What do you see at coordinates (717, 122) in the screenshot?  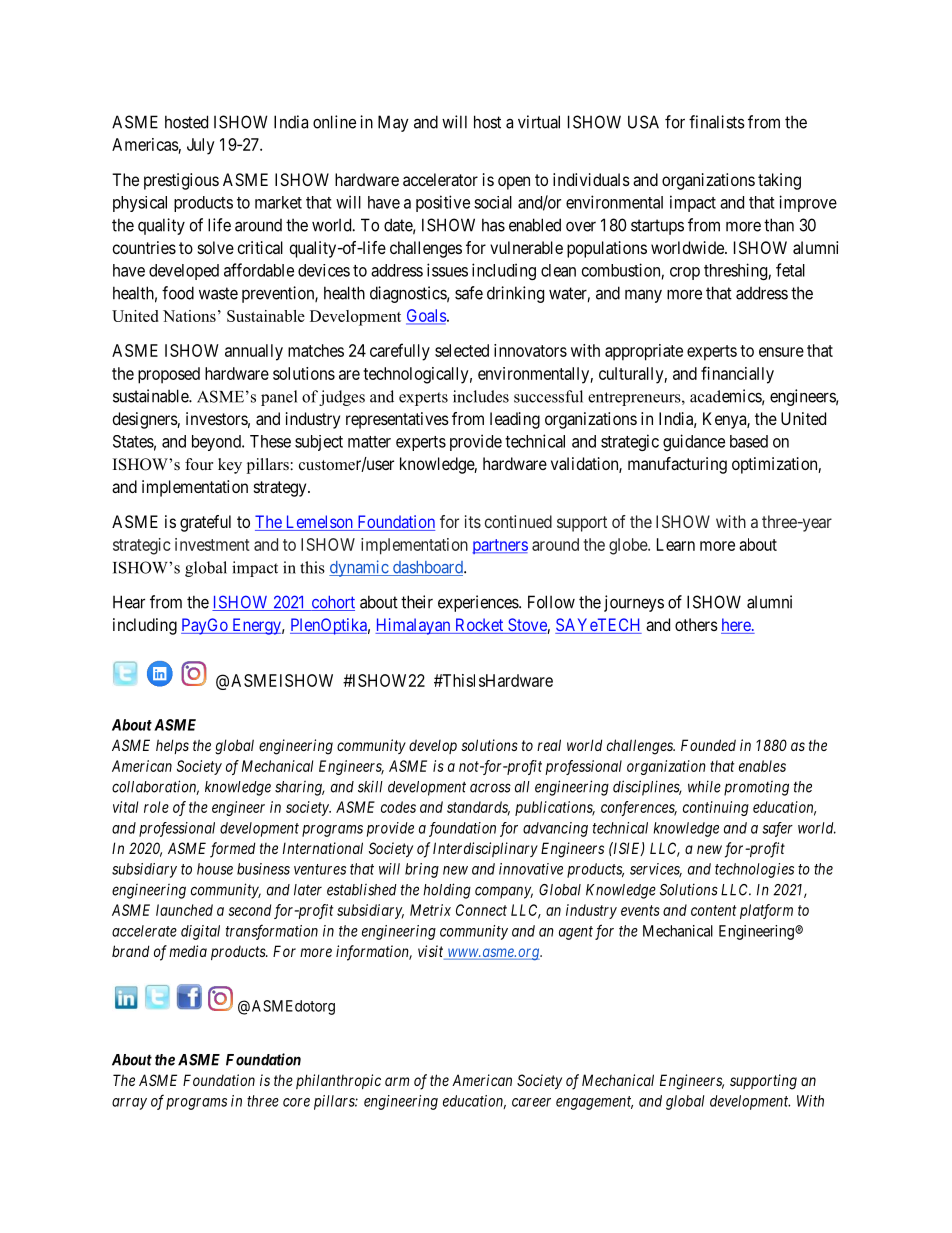 I see `finalists` at bounding box center [717, 122].
